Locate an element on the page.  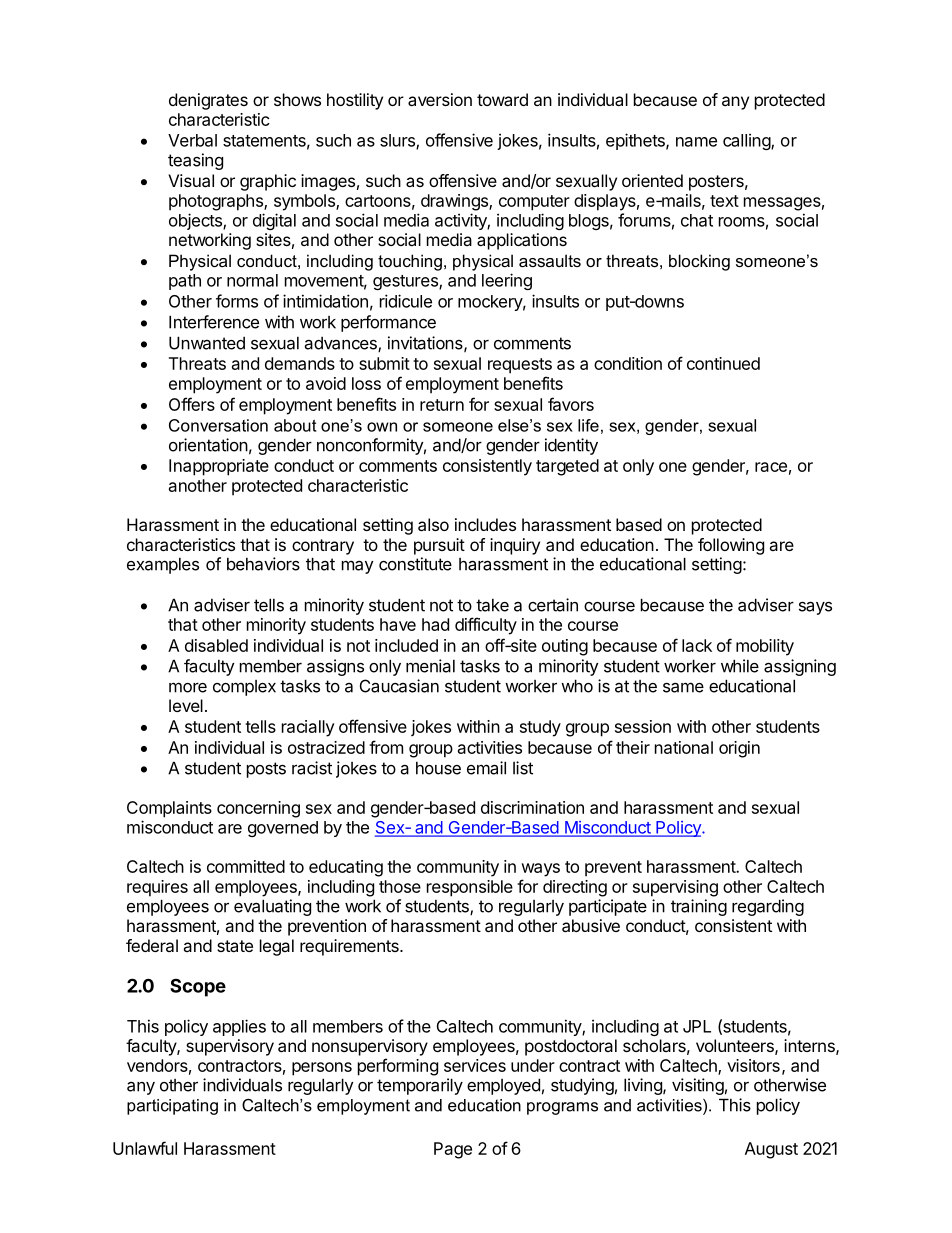
participating is located at coordinates (172, 1107).
